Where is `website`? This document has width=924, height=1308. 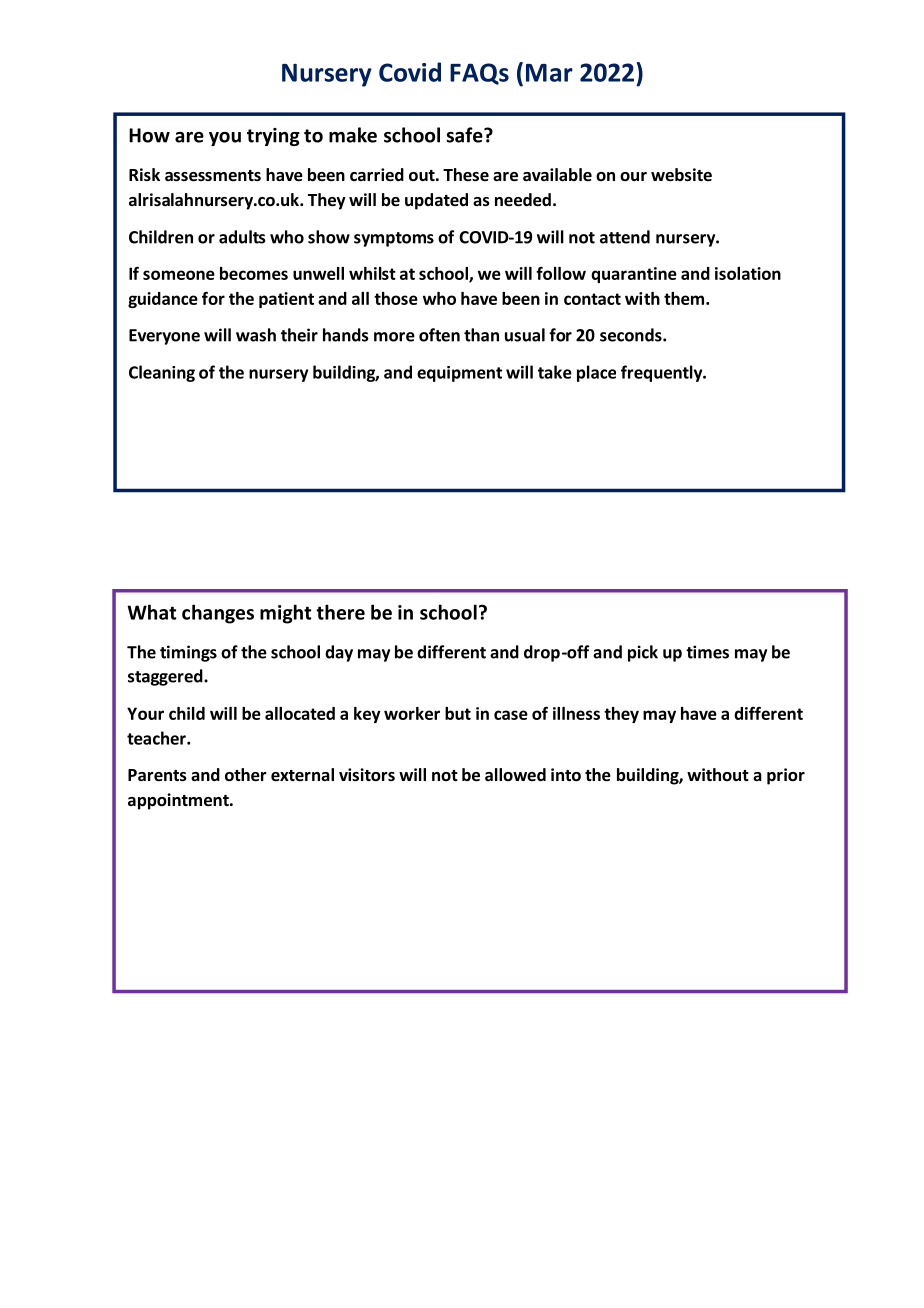 website is located at coordinates (681, 175).
